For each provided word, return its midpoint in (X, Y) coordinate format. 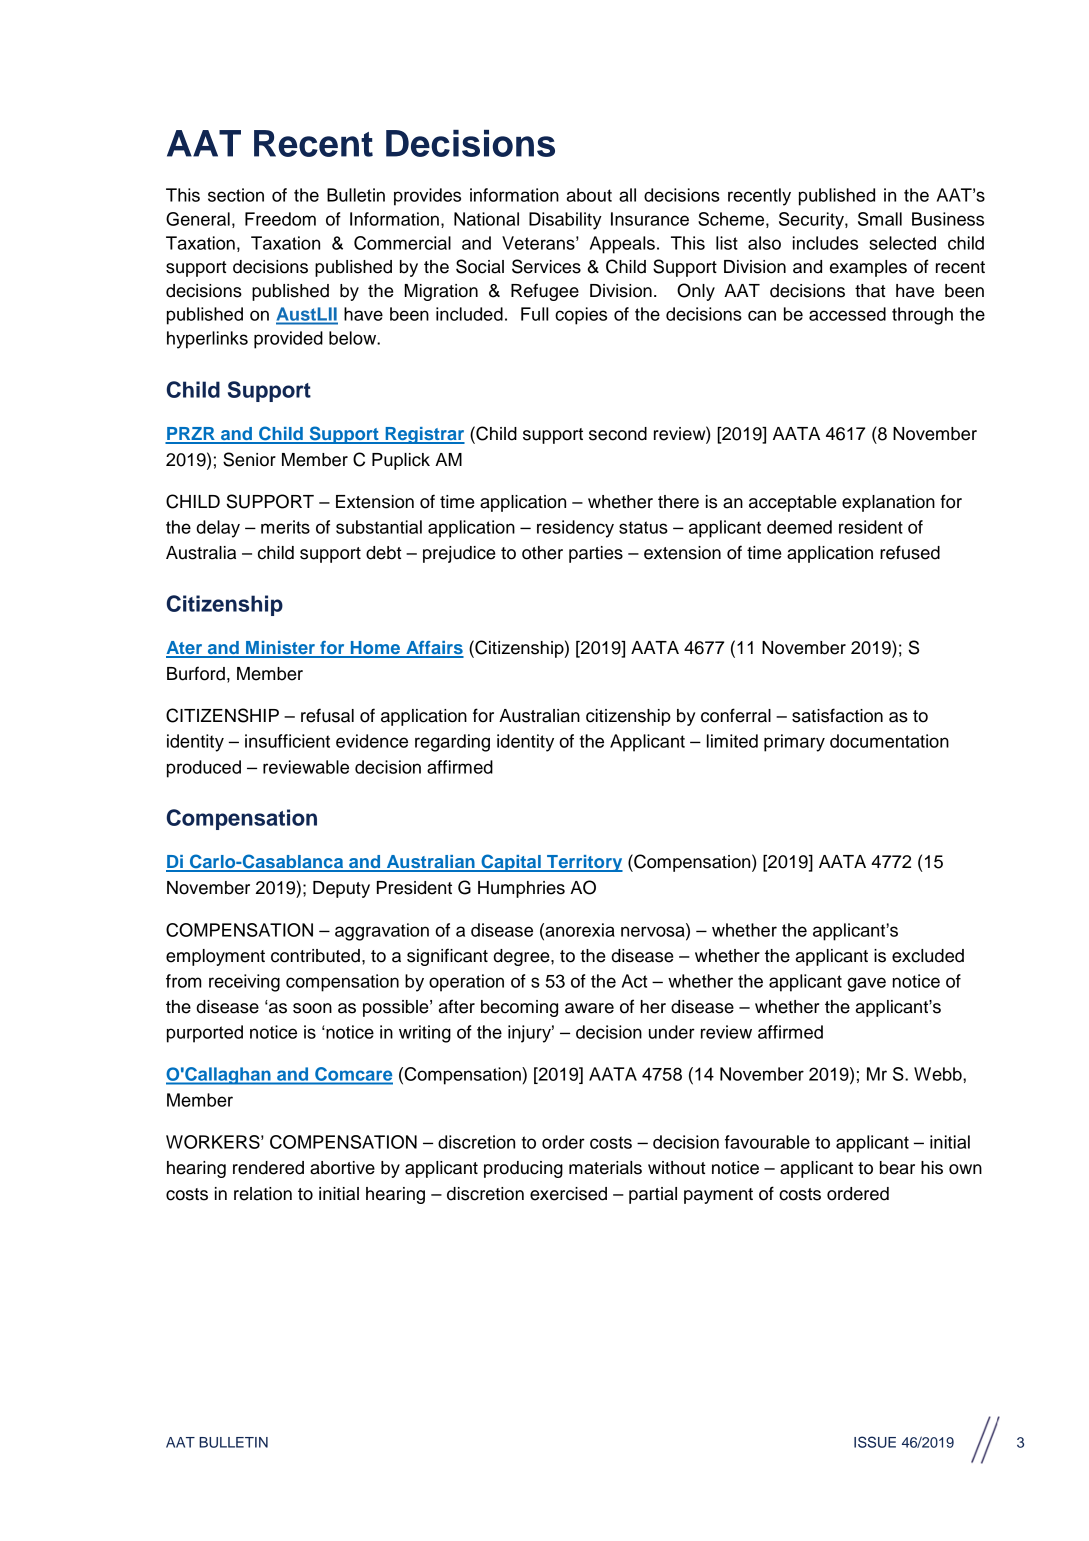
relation (263, 1194)
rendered (268, 1168)
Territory (584, 863)
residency (575, 529)
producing (523, 1169)
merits (285, 527)
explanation (888, 503)
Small (880, 219)
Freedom (280, 219)
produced (204, 769)
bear (897, 1168)
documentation (889, 741)
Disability (565, 221)
